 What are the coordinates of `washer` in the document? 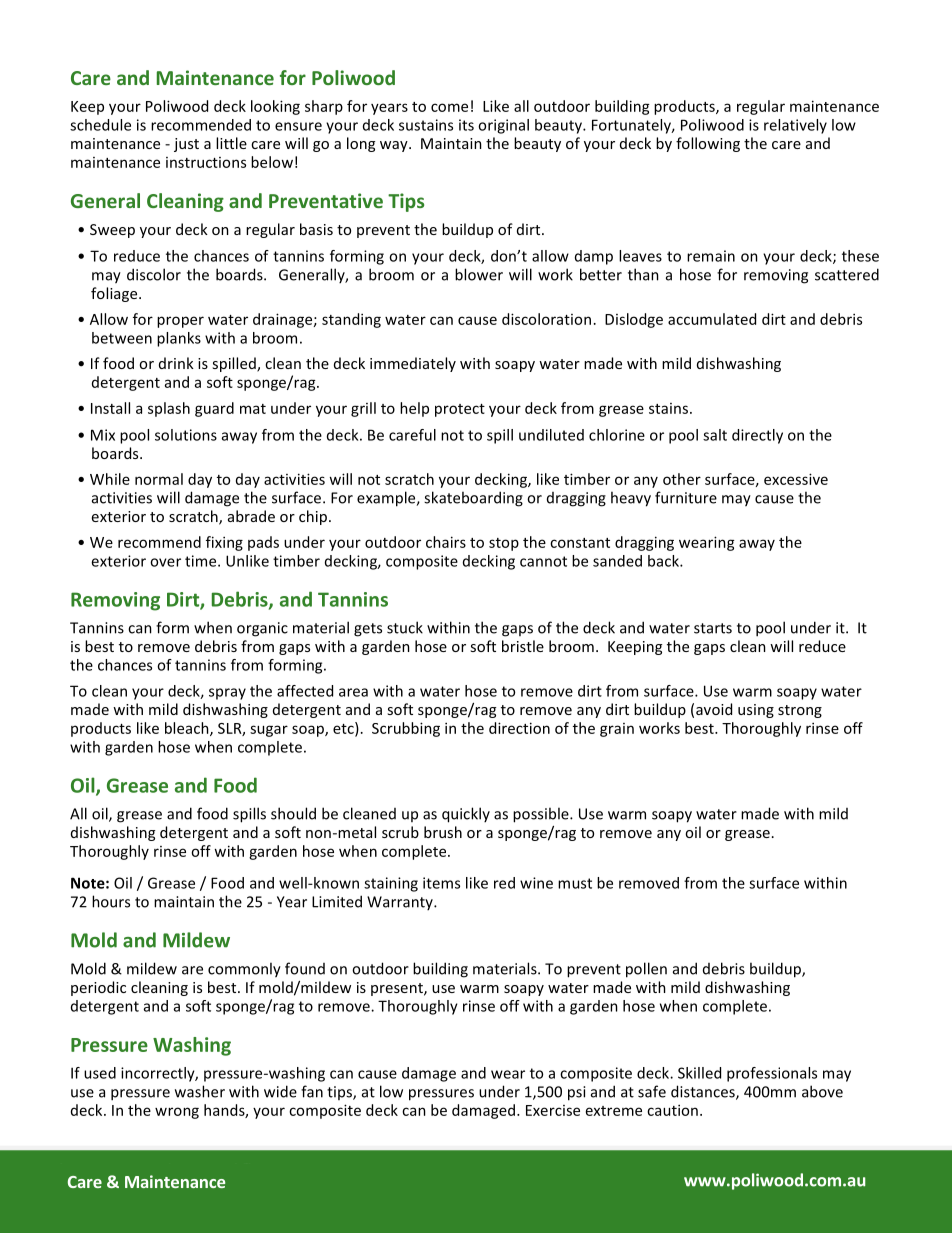 It's located at (200, 1091).
